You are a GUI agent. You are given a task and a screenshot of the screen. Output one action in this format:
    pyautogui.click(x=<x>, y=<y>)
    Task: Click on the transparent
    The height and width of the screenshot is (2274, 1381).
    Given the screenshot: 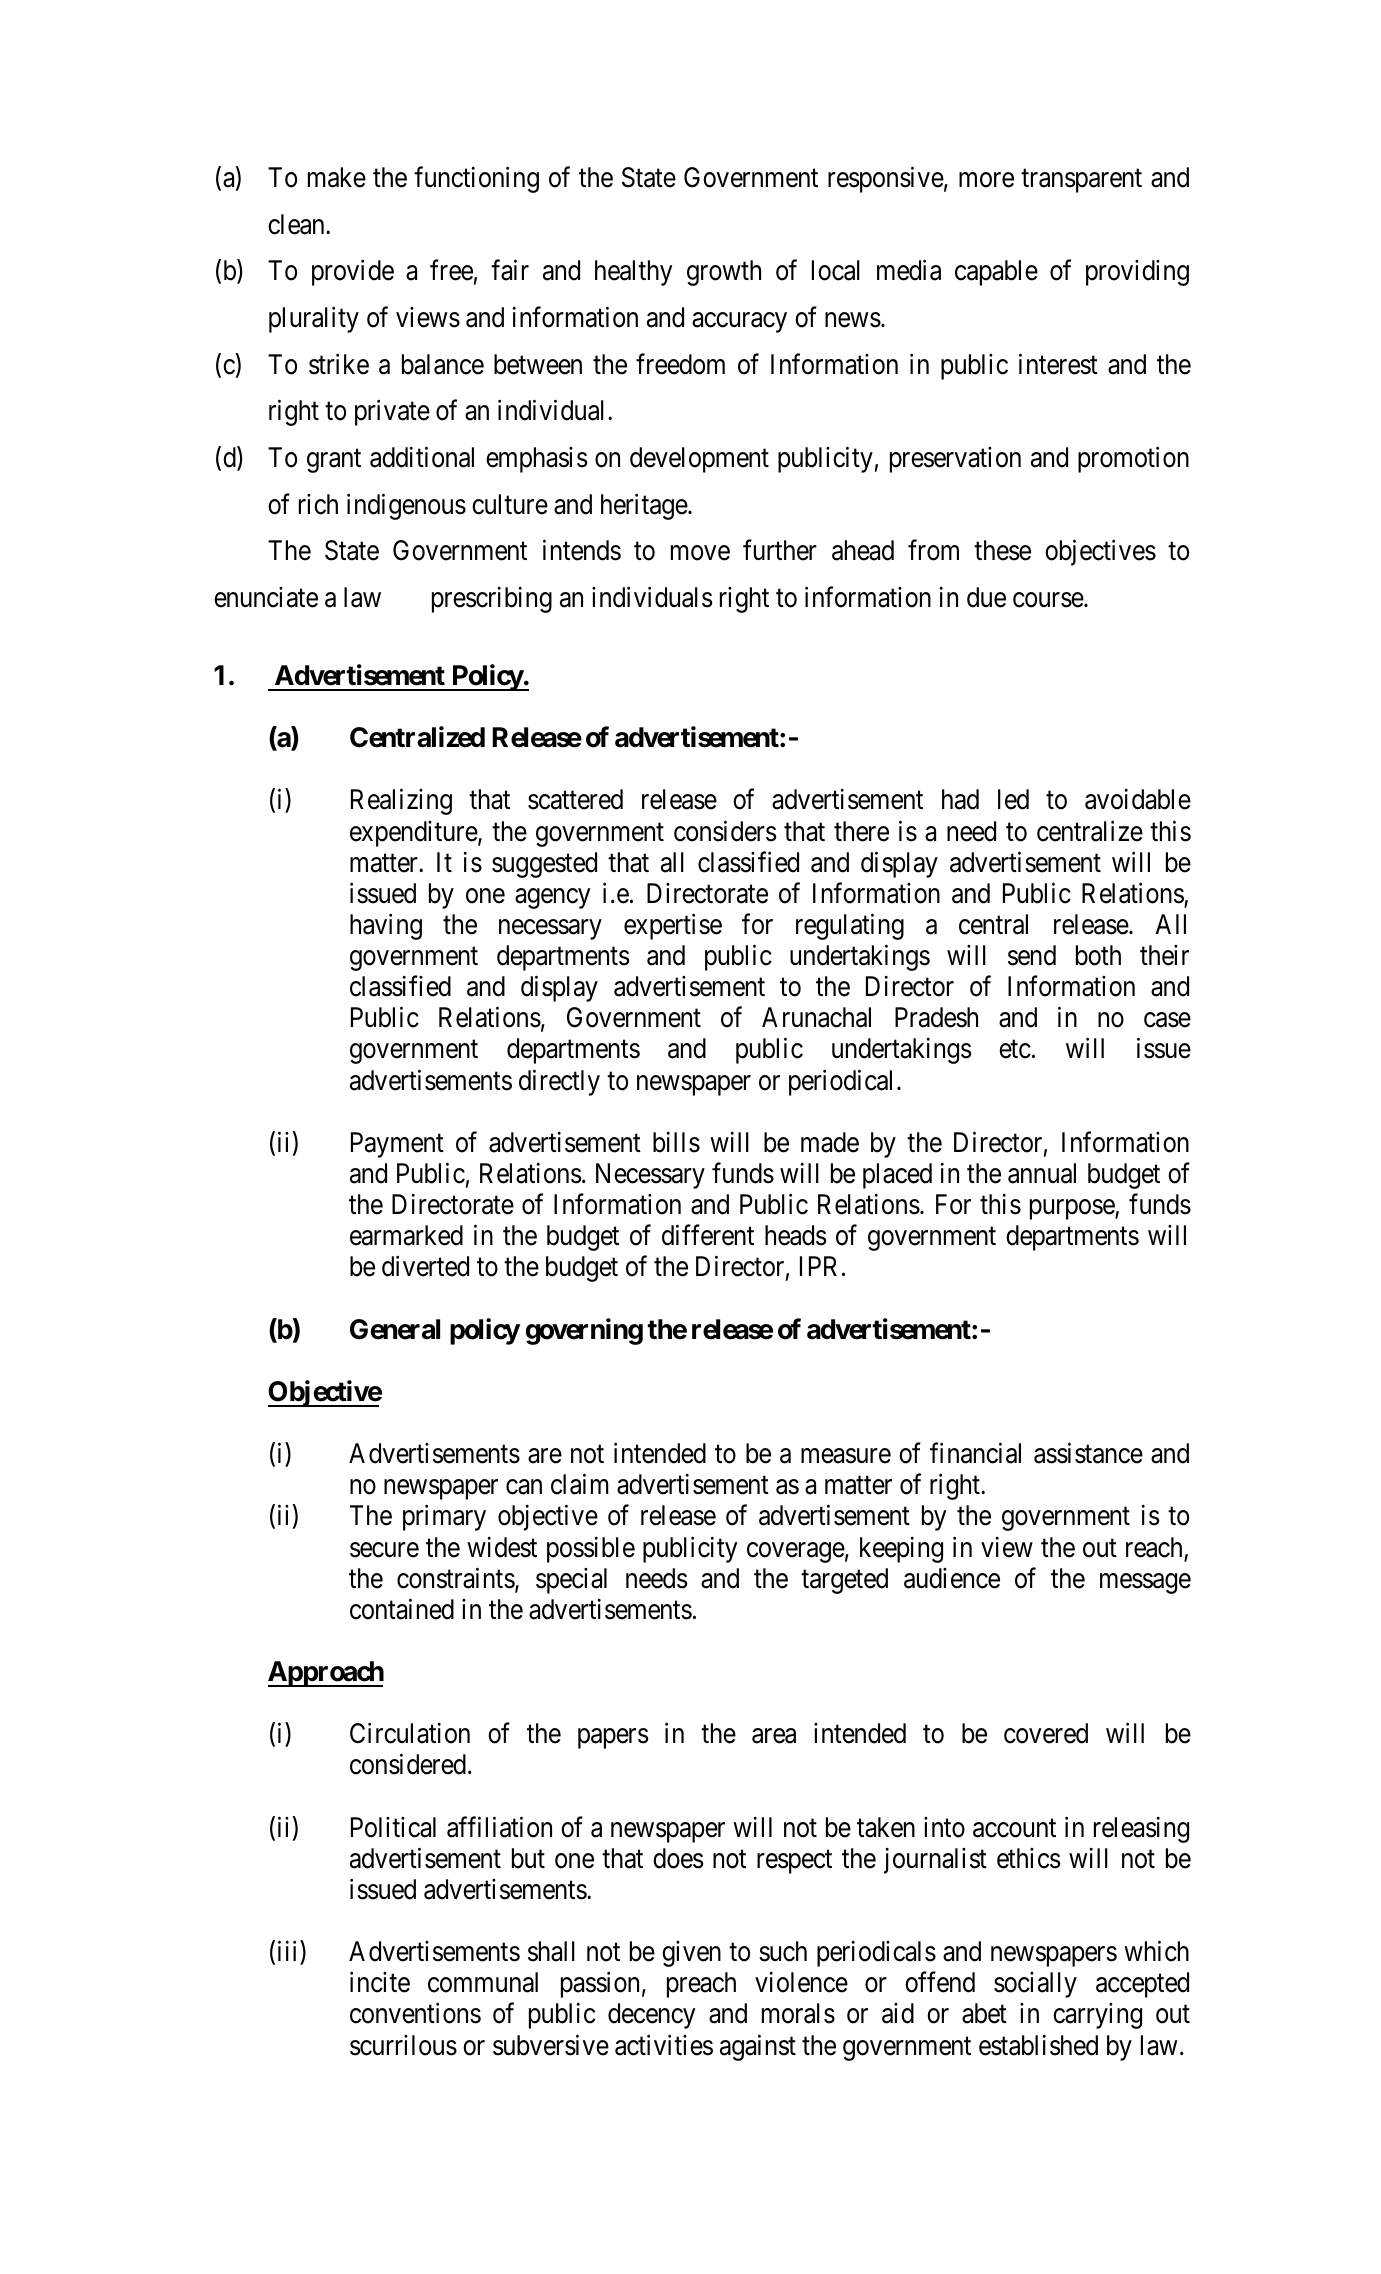 What is the action you would take?
    pyautogui.click(x=1081, y=181)
